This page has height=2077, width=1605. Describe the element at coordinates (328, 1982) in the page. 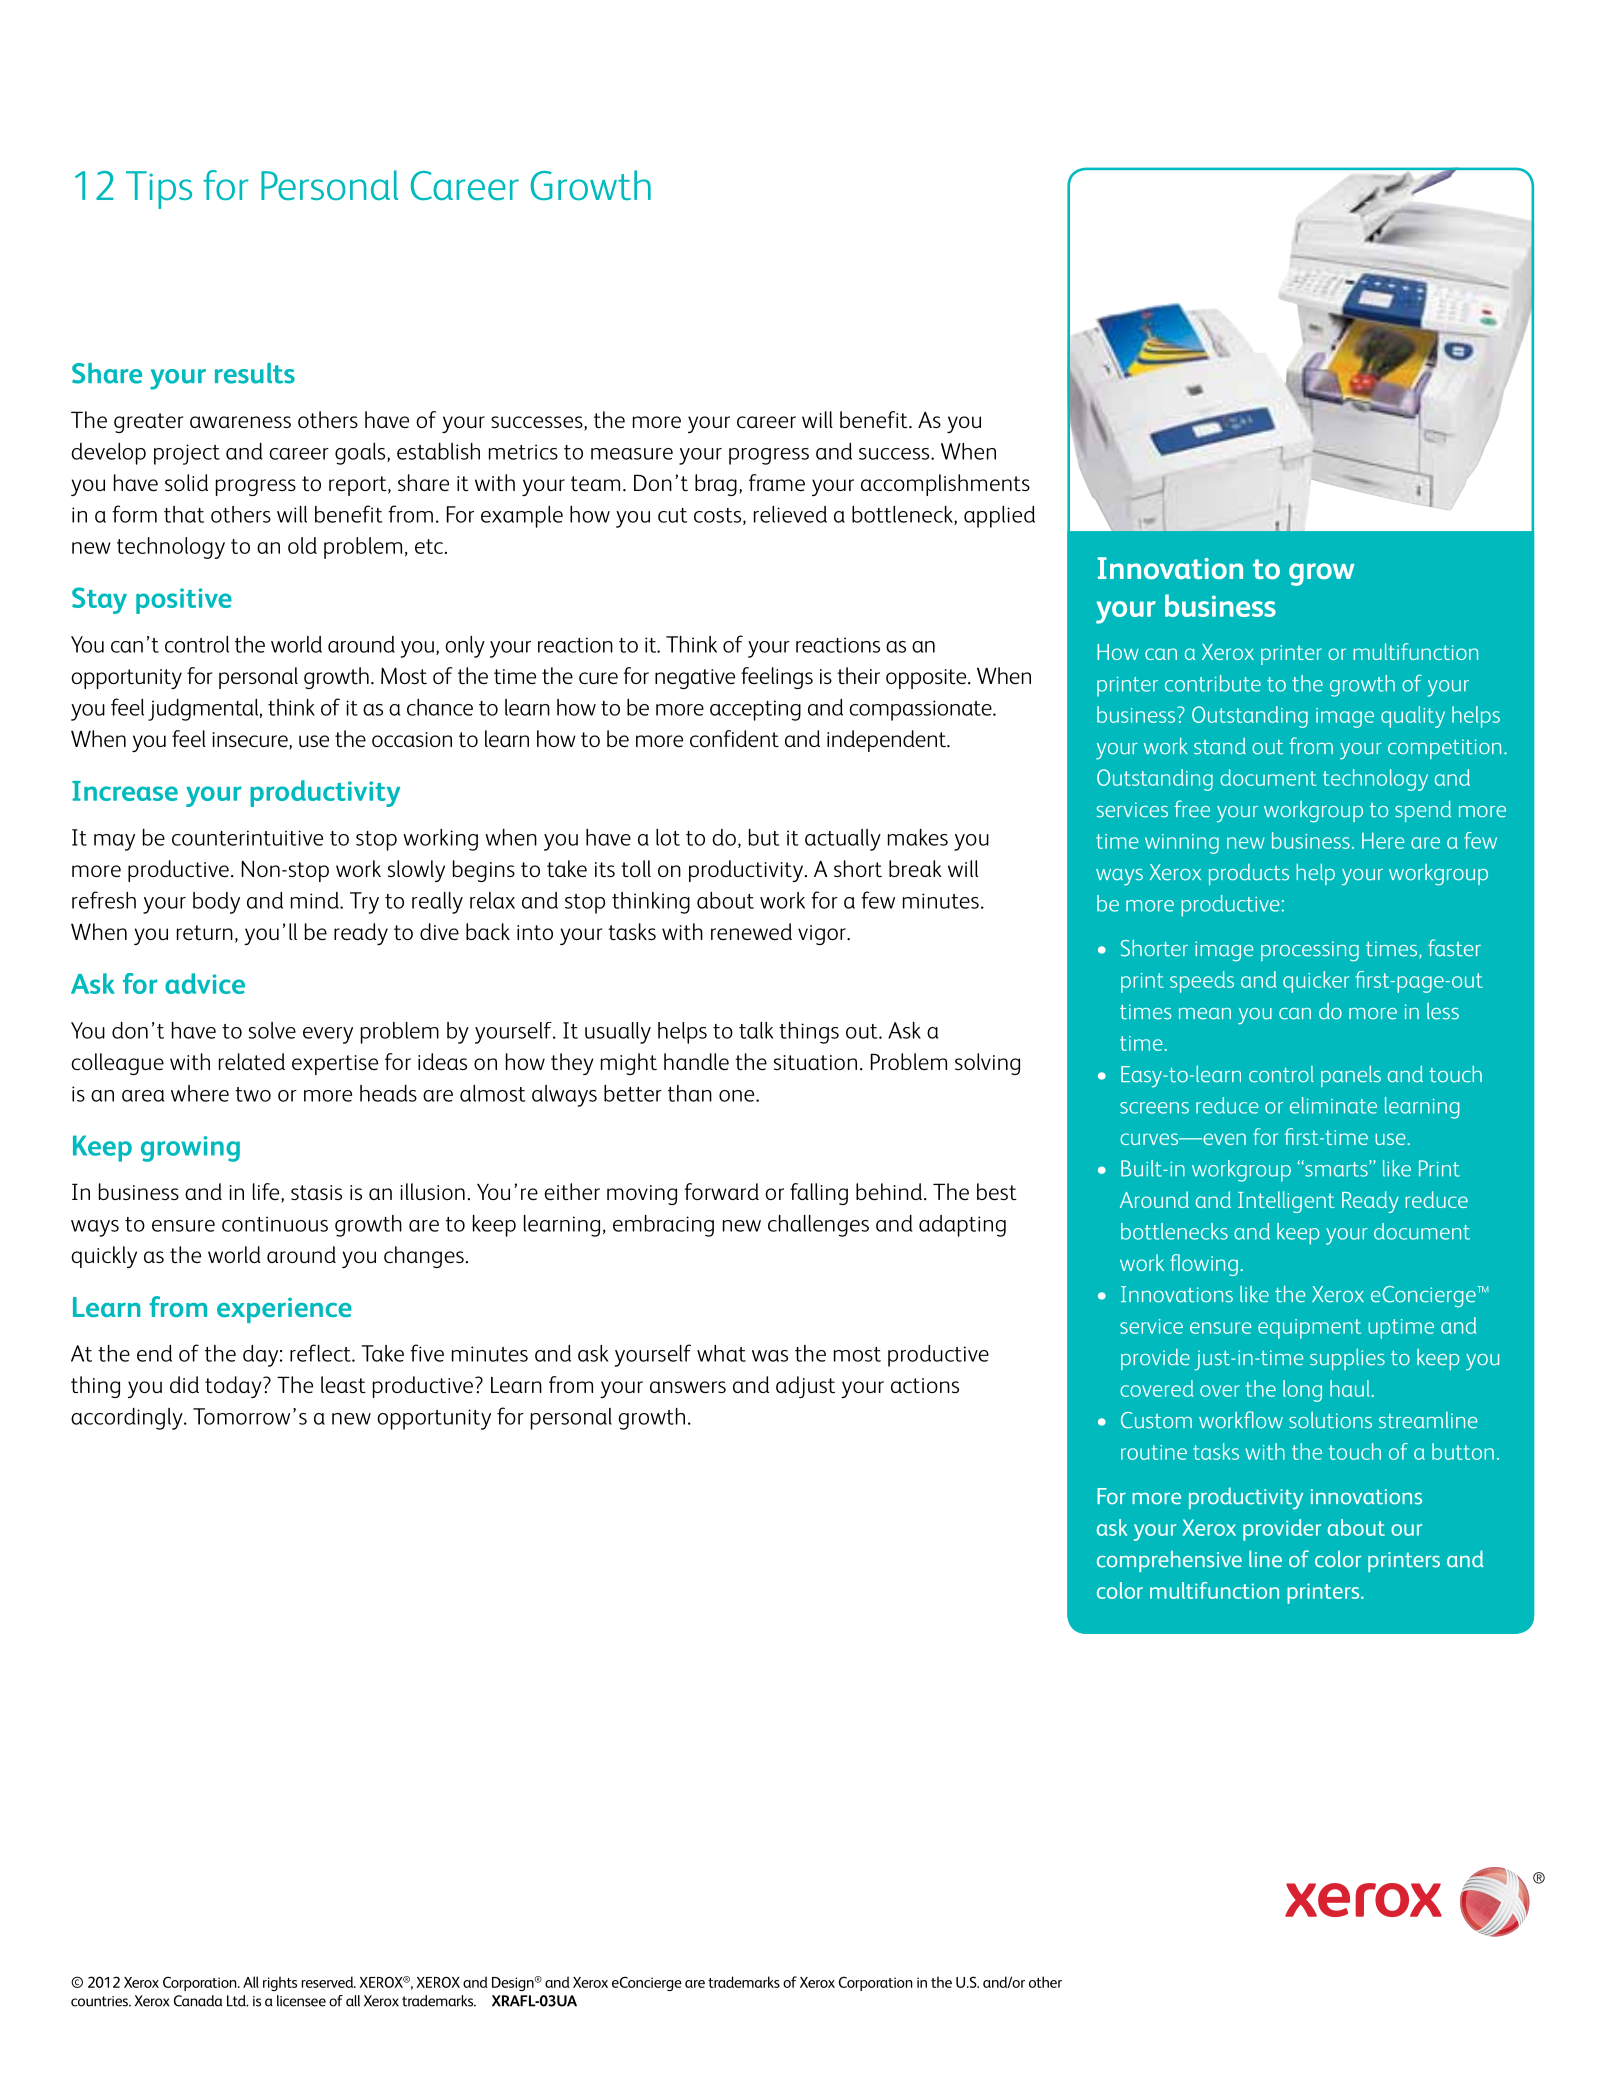

I see `reserved` at that location.
